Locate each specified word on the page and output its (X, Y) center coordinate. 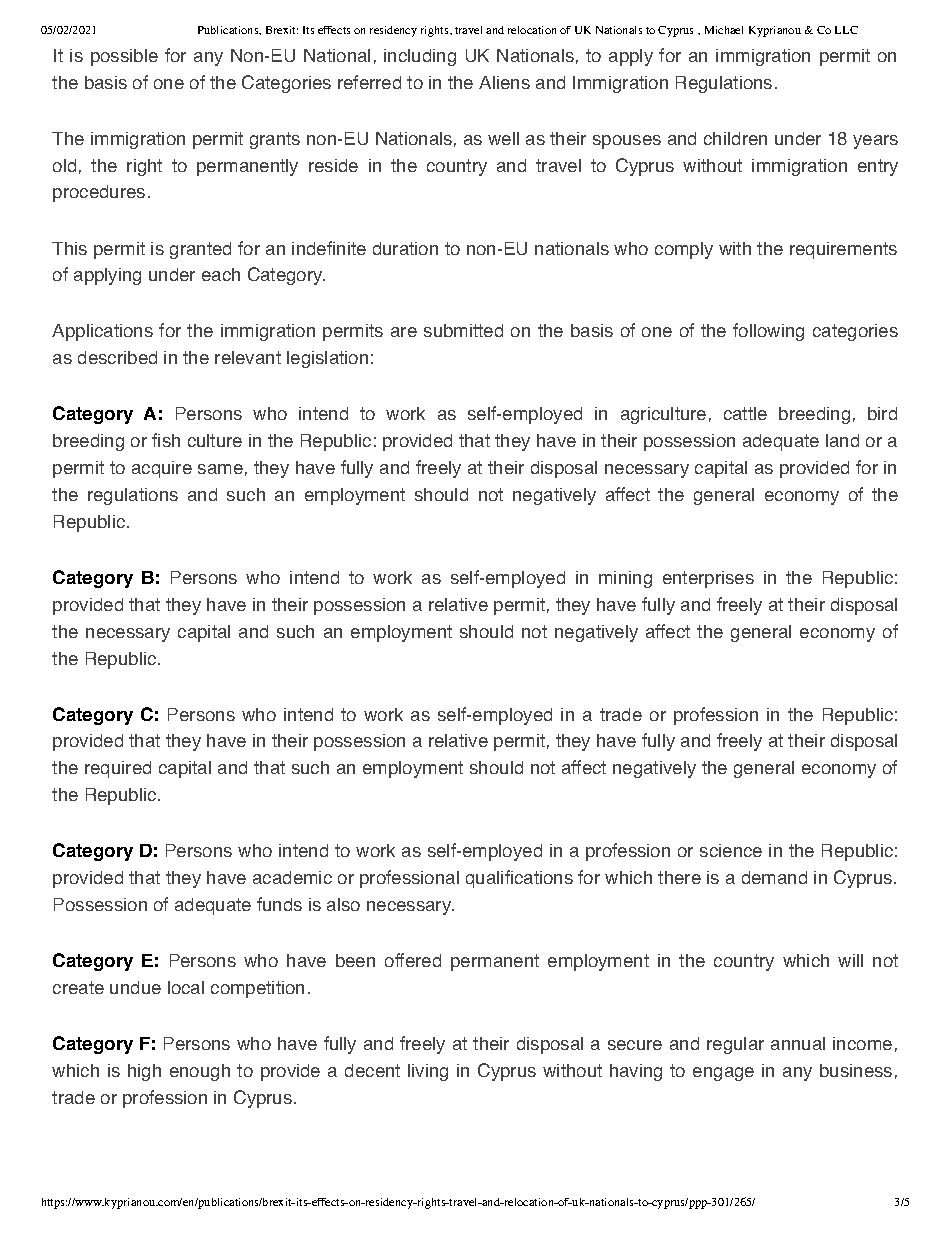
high (144, 1072)
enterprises (708, 579)
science (731, 850)
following (768, 332)
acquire (162, 469)
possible (124, 57)
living (428, 1072)
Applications (102, 332)
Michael (724, 30)
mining (625, 579)
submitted (463, 330)
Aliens (504, 82)
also (343, 904)
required (118, 769)
